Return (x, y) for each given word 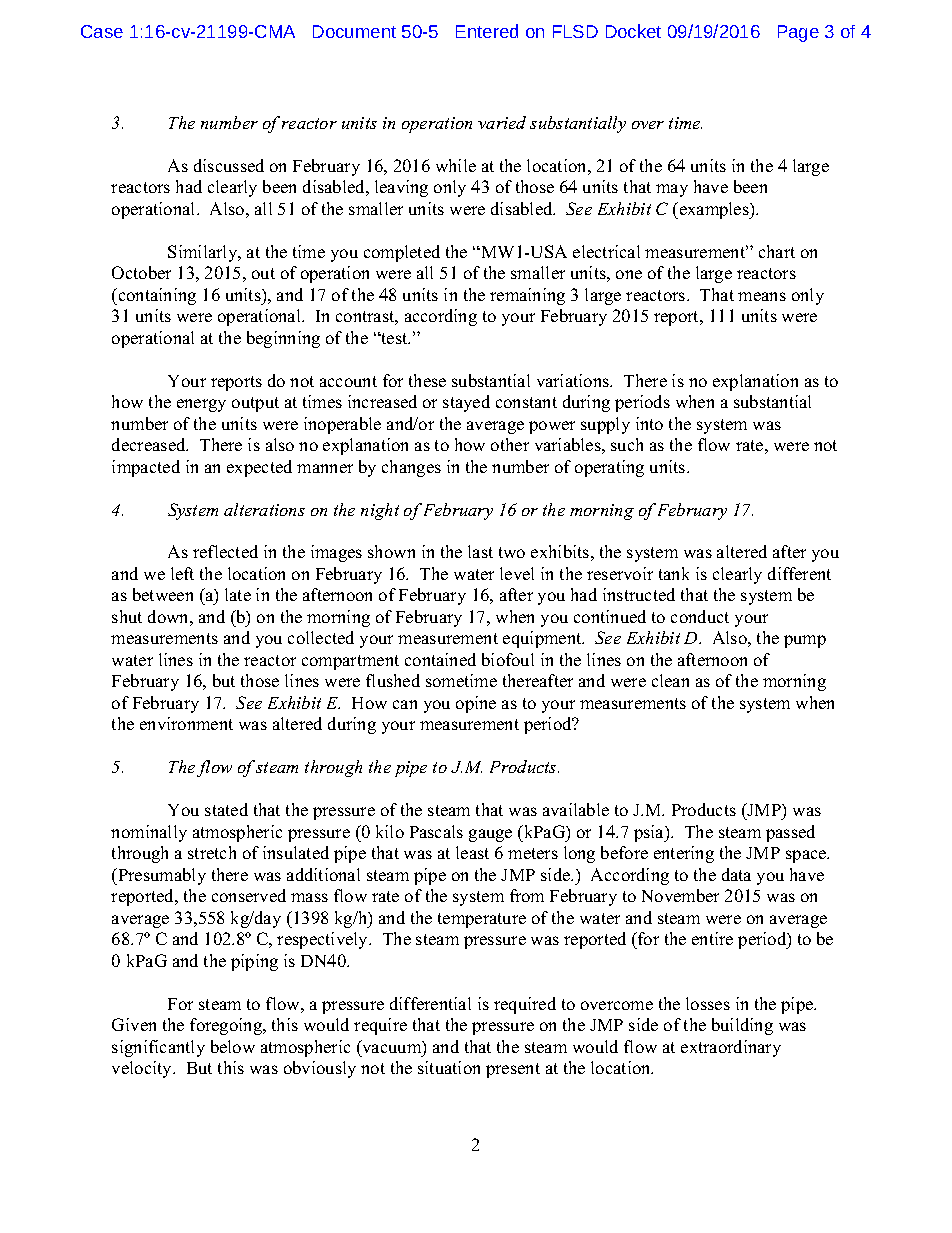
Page (798, 33)
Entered (487, 31)
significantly (158, 1048)
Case (102, 31)
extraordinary (731, 1048)
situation (449, 1067)
